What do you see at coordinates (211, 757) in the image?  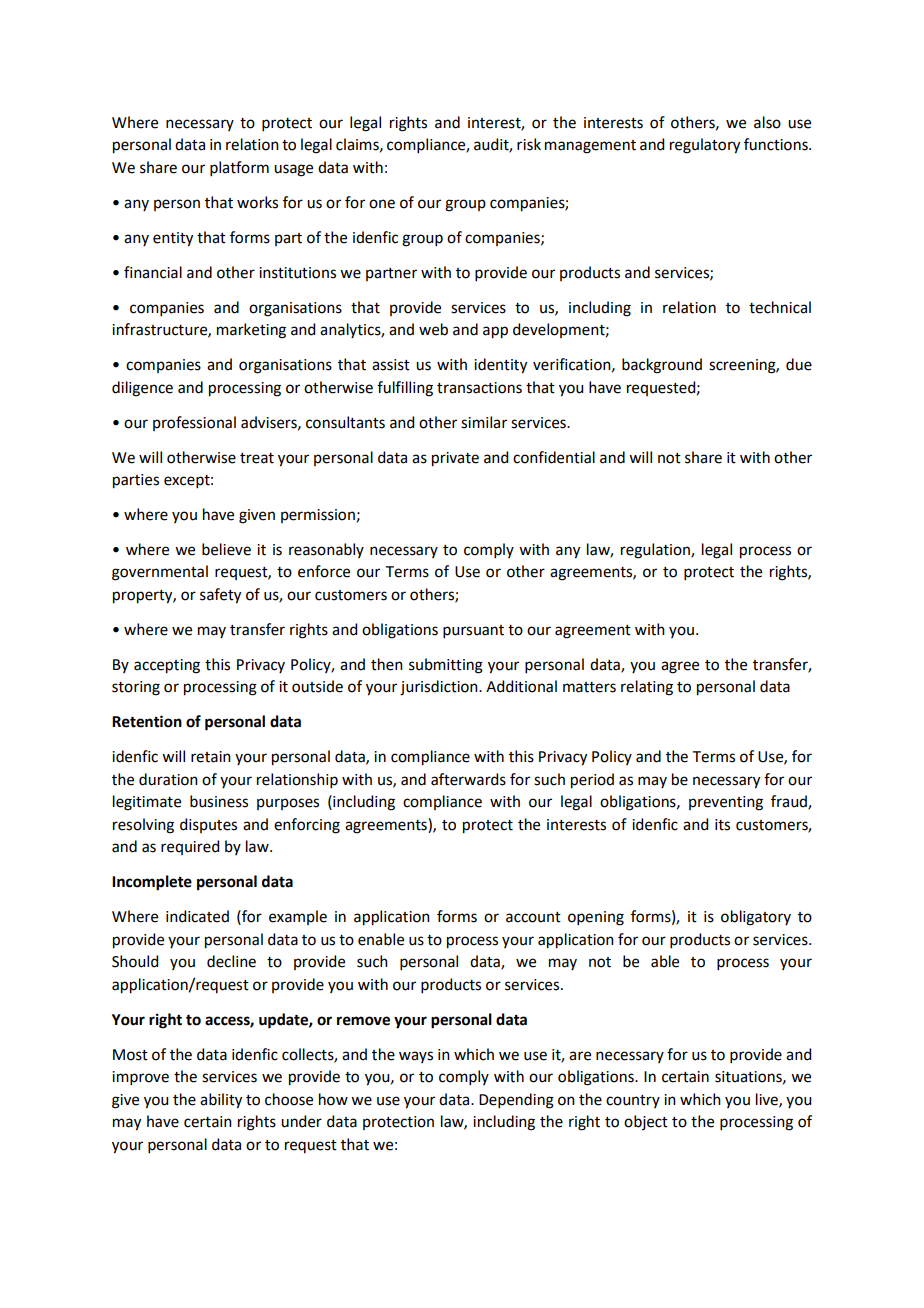 I see `retain` at bounding box center [211, 757].
